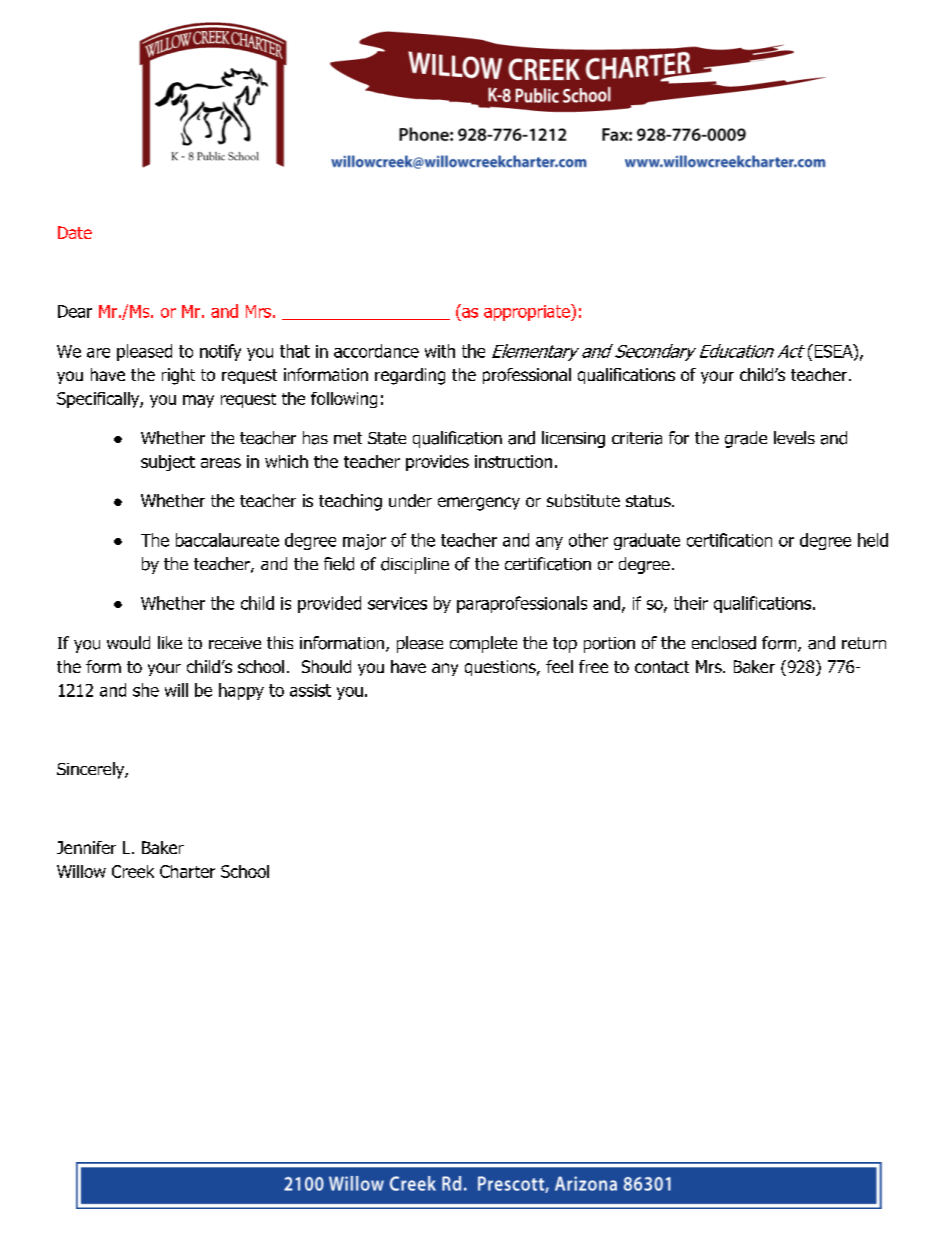 The width and height of the document is (952, 1233). Describe the element at coordinates (483, 644) in the document. I see `complete` at that location.
